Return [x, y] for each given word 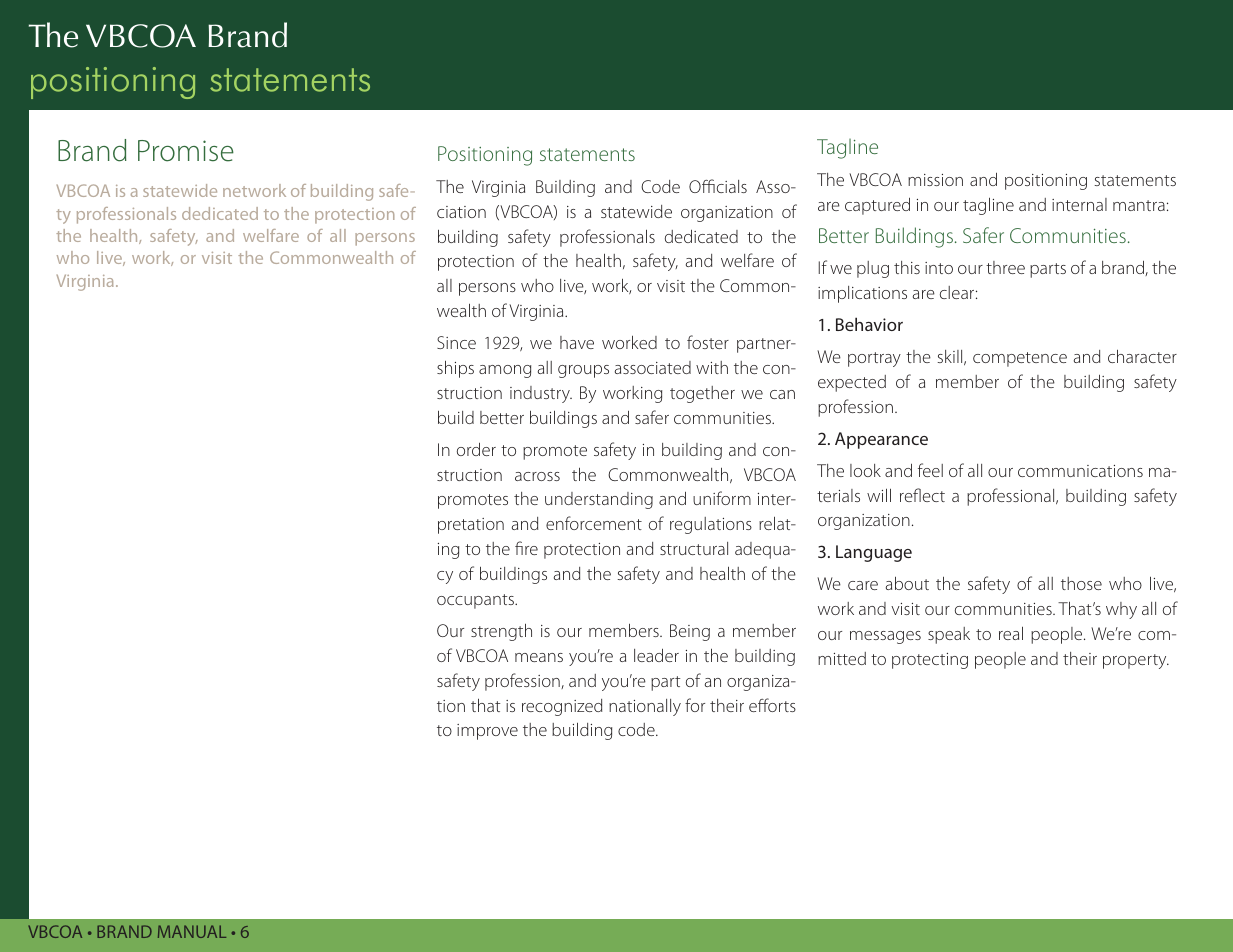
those [1081, 583]
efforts [772, 705]
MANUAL [192, 931]
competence [1020, 359]
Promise [186, 151]
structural [694, 548]
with [712, 367]
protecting [930, 661]
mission [935, 180]
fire [526, 548]
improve [487, 732]
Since [456, 342]
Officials [718, 186]
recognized [562, 707]
